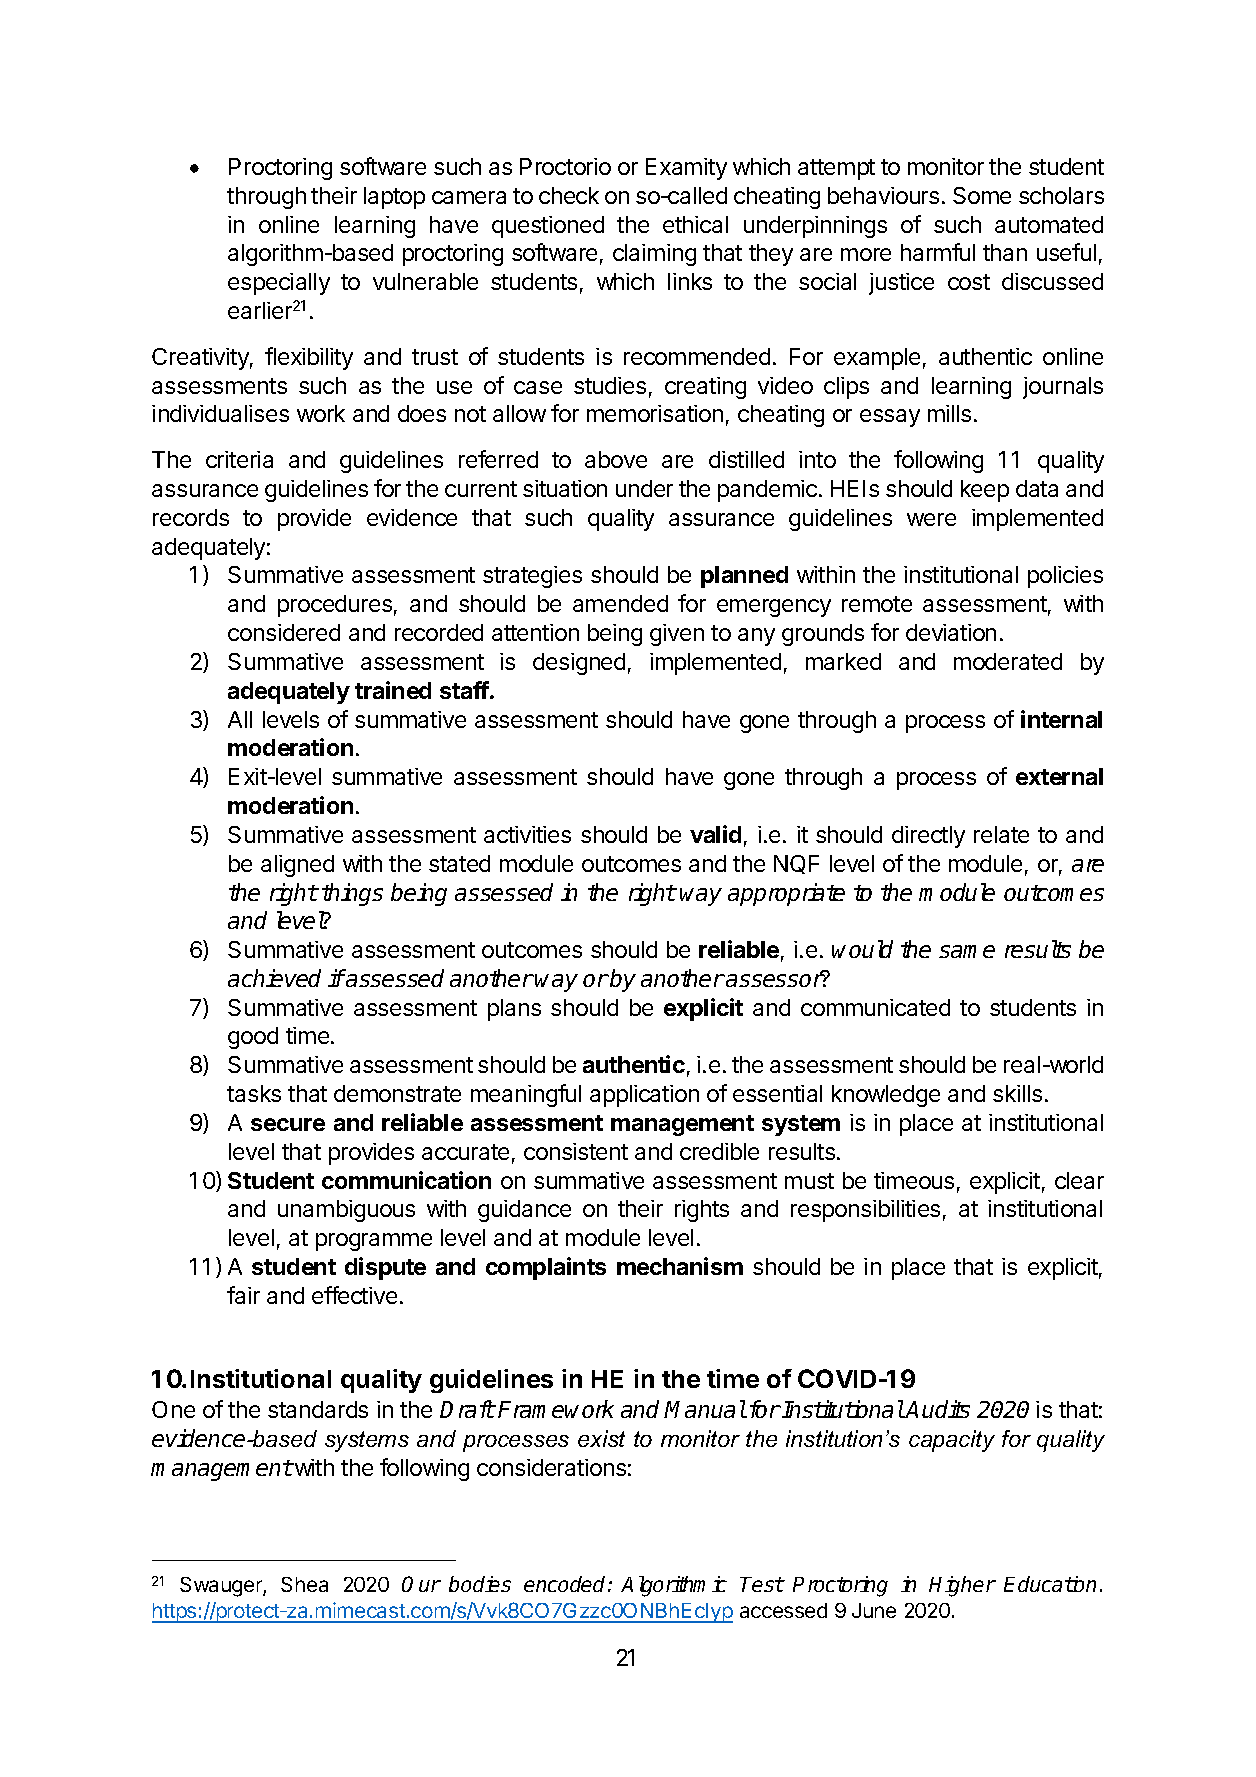 This image has height=1777, width=1256. Describe the element at coordinates (304, 1584) in the image. I see `Shea` at that location.
